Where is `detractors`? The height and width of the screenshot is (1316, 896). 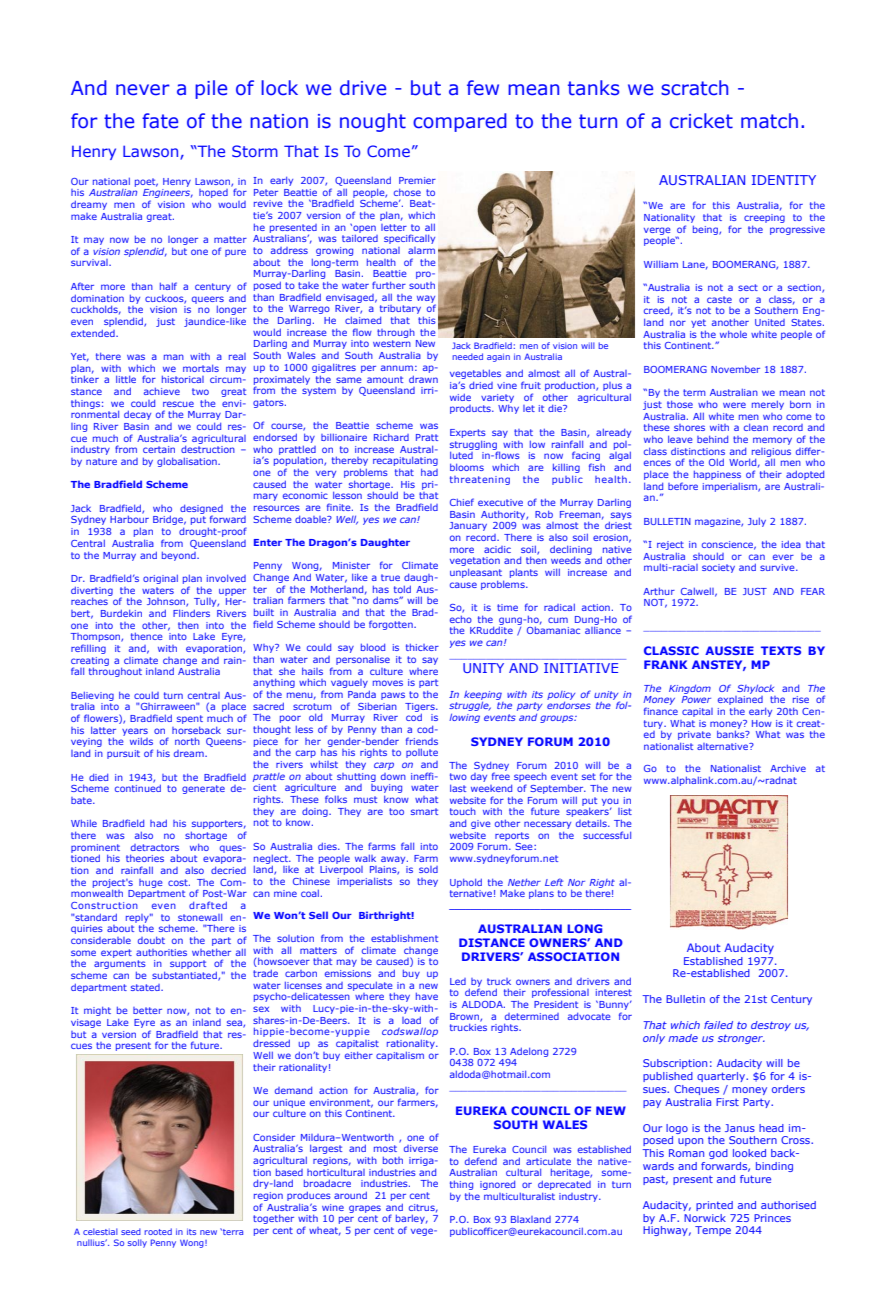
detractors is located at coordinates (155, 847).
